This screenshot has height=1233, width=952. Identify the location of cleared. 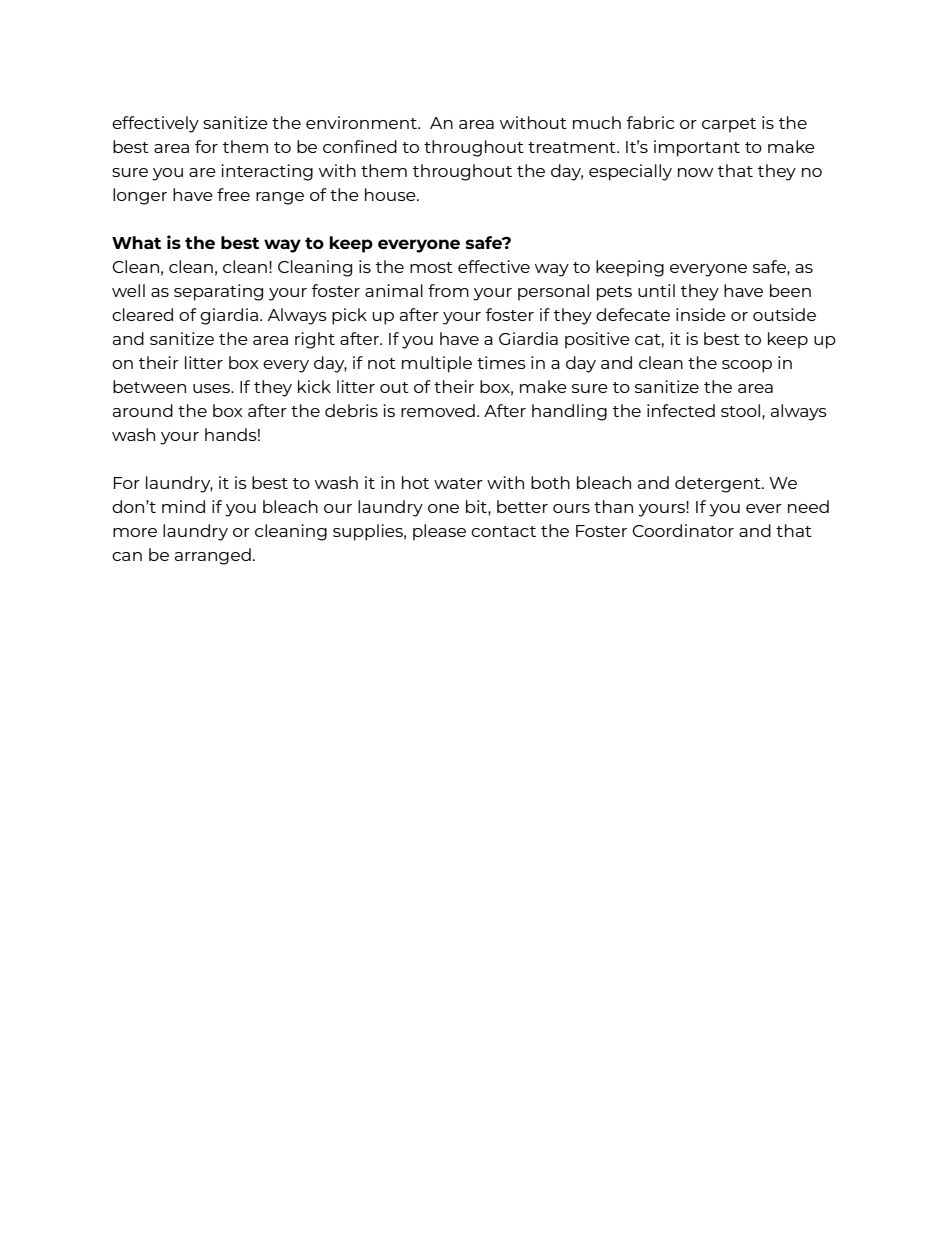
(142, 314).
